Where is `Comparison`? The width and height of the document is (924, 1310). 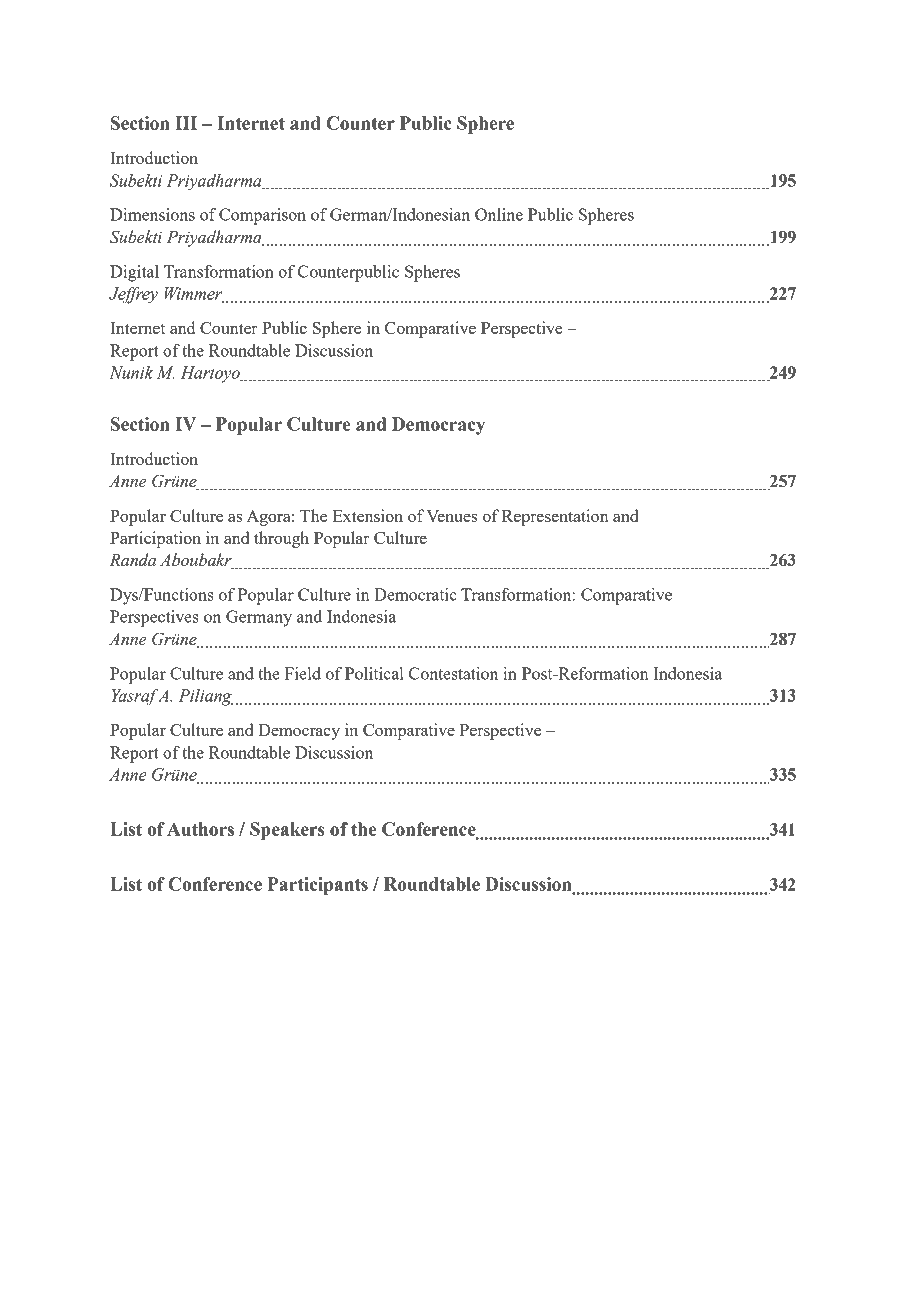
Comparison is located at coordinates (262, 216).
